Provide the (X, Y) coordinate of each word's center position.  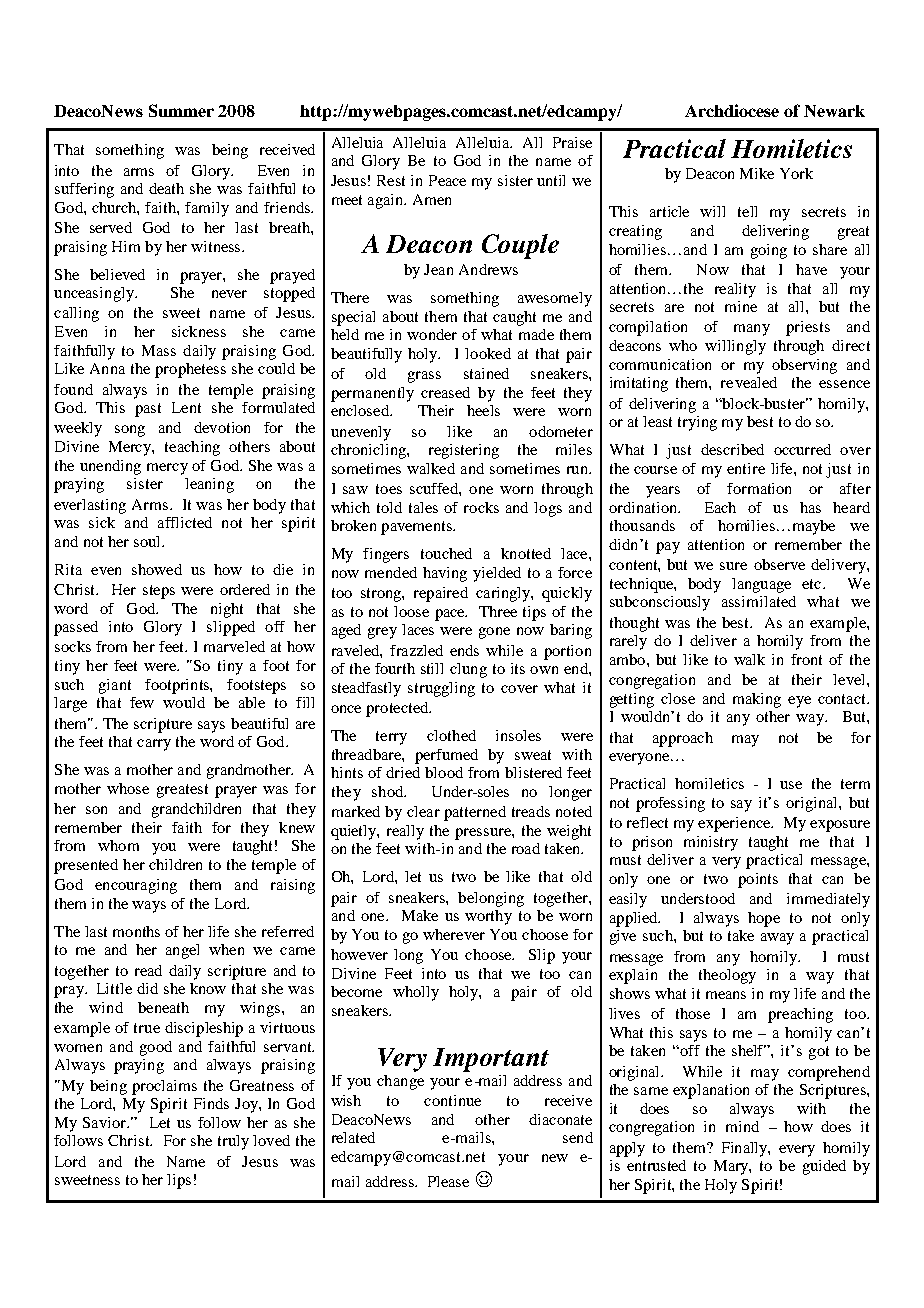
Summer (181, 110)
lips (179, 1181)
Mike (757, 173)
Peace (447, 180)
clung (468, 670)
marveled (234, 646)
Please (448, 1181)
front (806, 659)
